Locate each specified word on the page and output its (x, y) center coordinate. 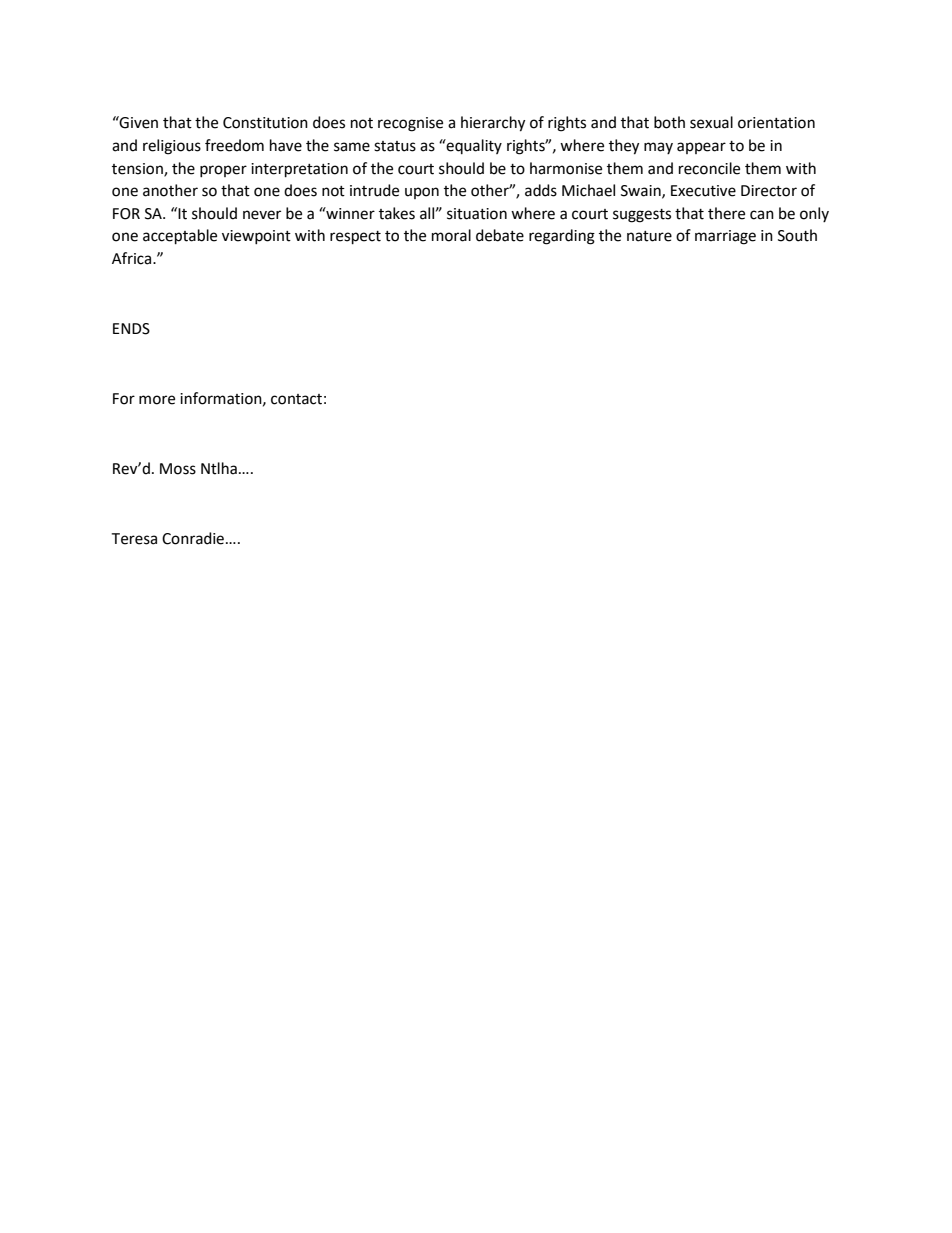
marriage (725, 237)
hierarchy (493, 124)
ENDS (131, 329)
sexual (711, 122)
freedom (234, 145)
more (157, 400)
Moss (178, 469)
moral (451, 235)
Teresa (134, 539)
